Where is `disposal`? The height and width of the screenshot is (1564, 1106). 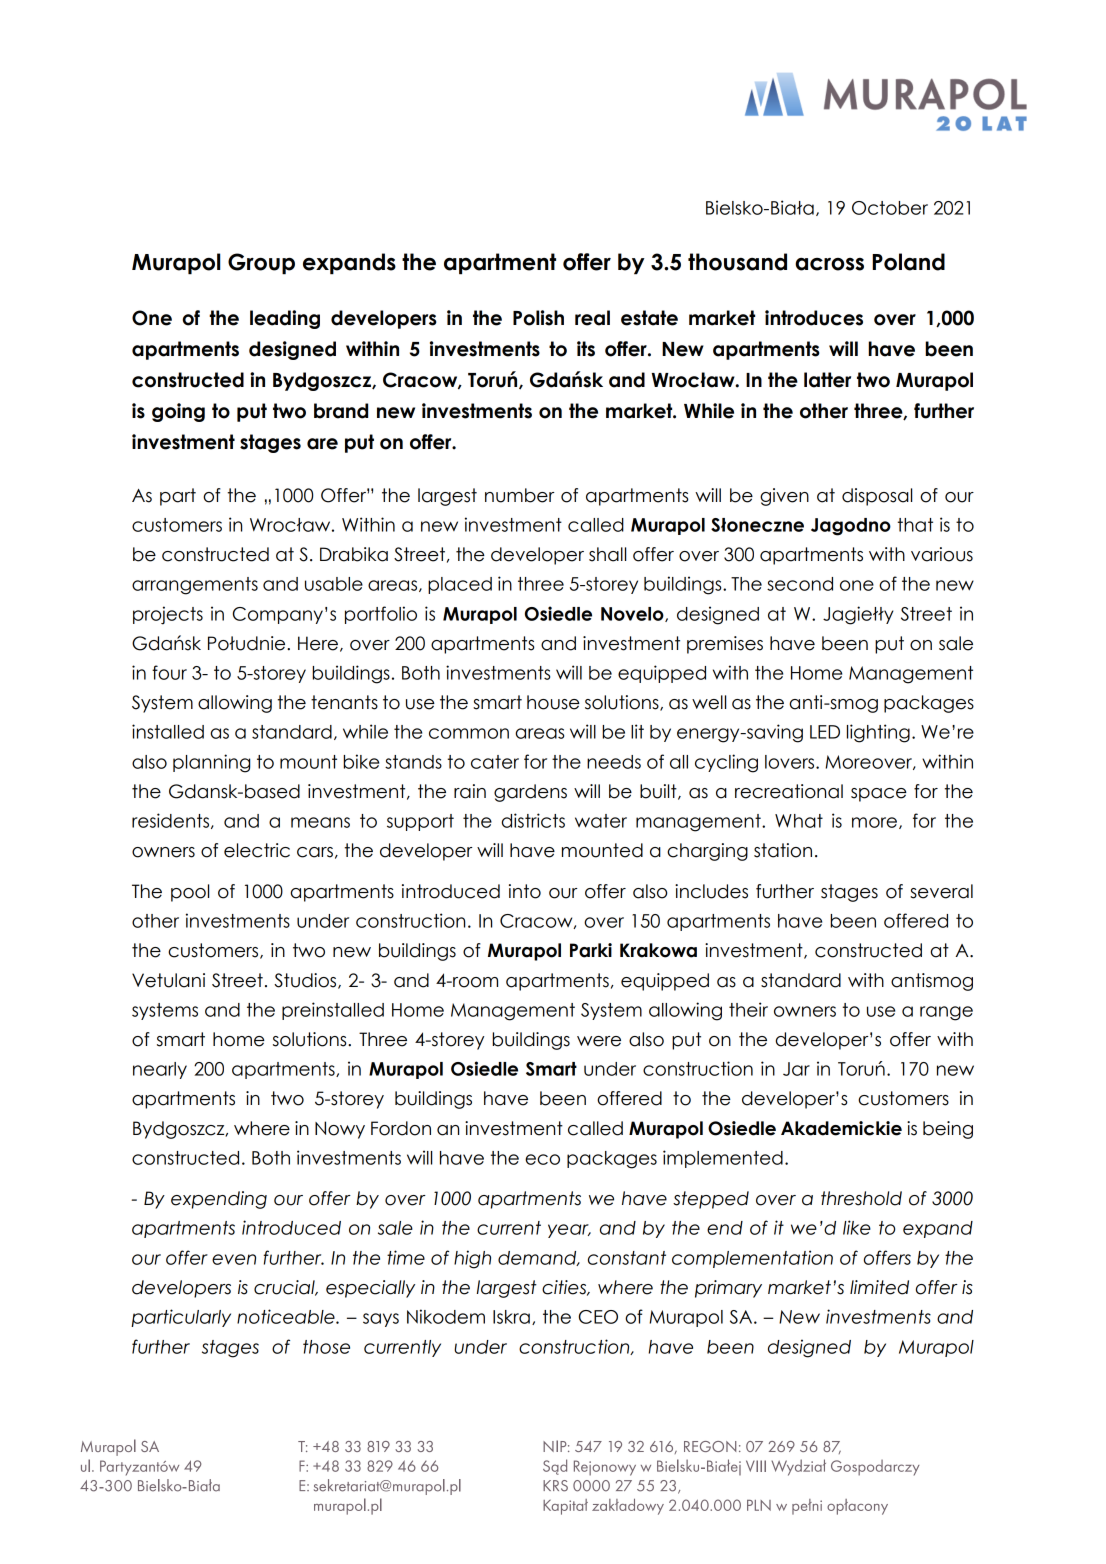 disposal is located at coordinates (877, 497).
